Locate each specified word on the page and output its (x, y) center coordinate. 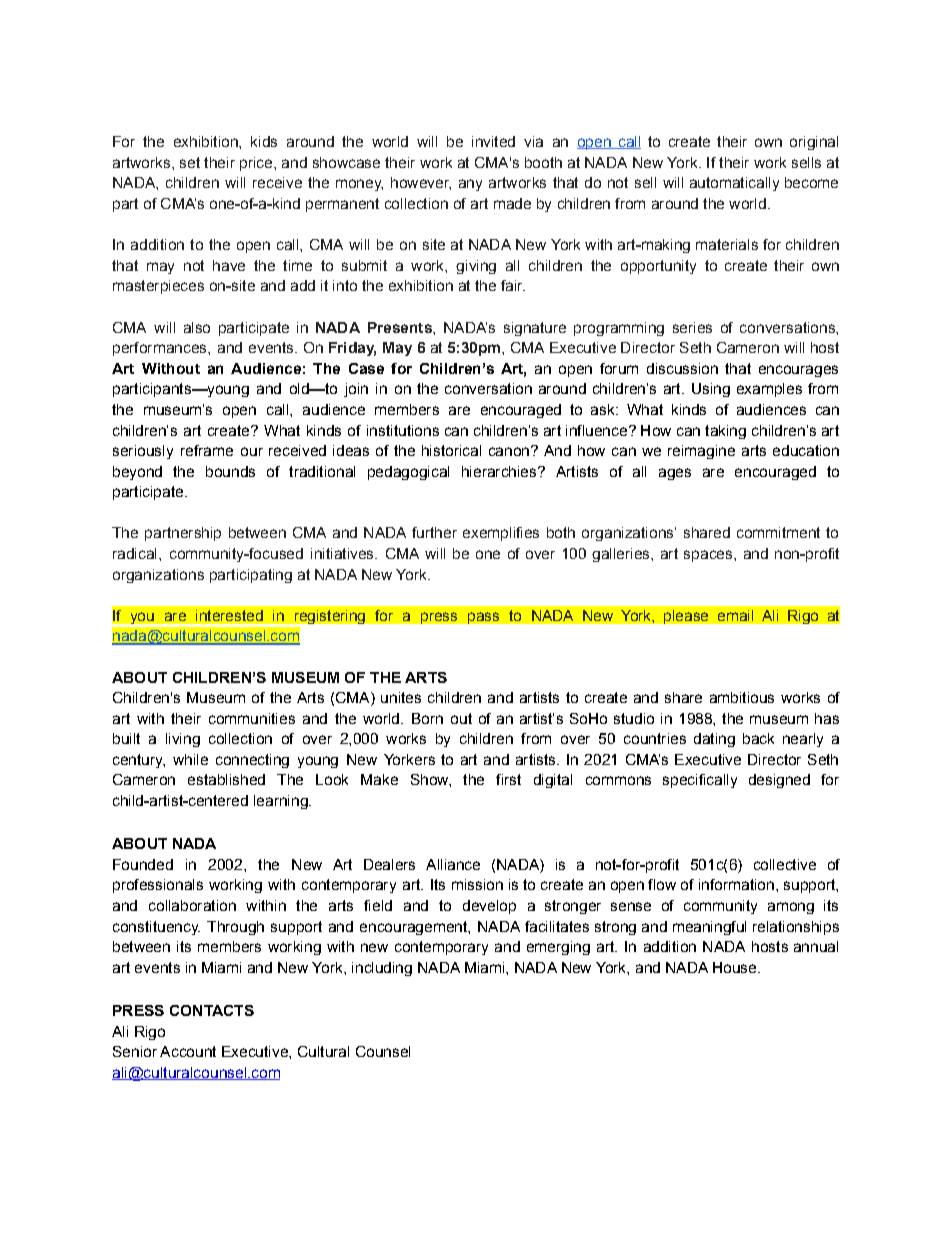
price (257, 164)
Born (427, 718)
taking (725, 432)
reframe (207, 450)
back (758, 738)
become (811, 182)
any (470, 185)
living (183, 740)
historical (451, 450)
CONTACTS (212, 1010)
